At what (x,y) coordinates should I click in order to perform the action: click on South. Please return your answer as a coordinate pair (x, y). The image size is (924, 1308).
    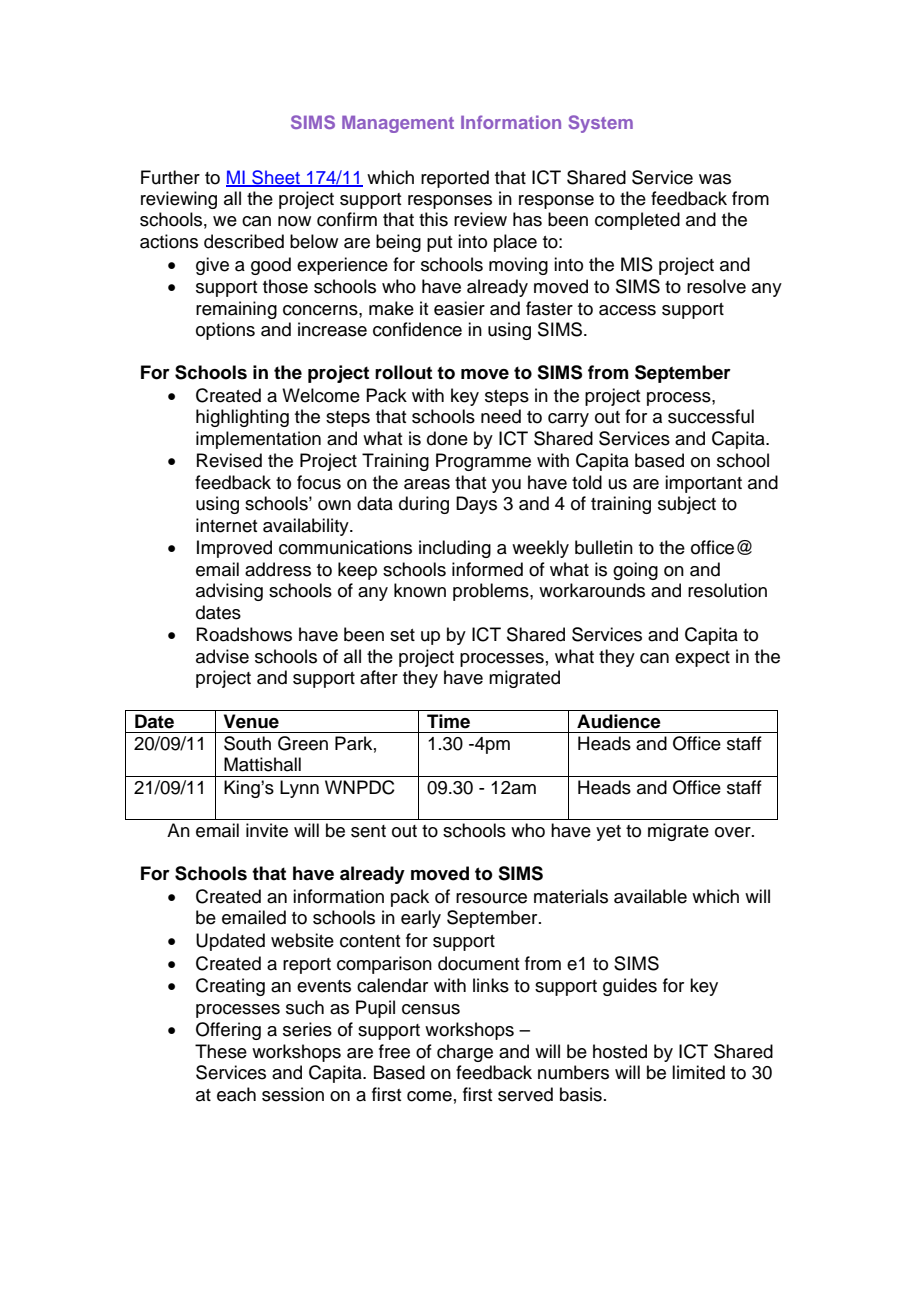
    Looking at the image, I should click on (247, 743).
